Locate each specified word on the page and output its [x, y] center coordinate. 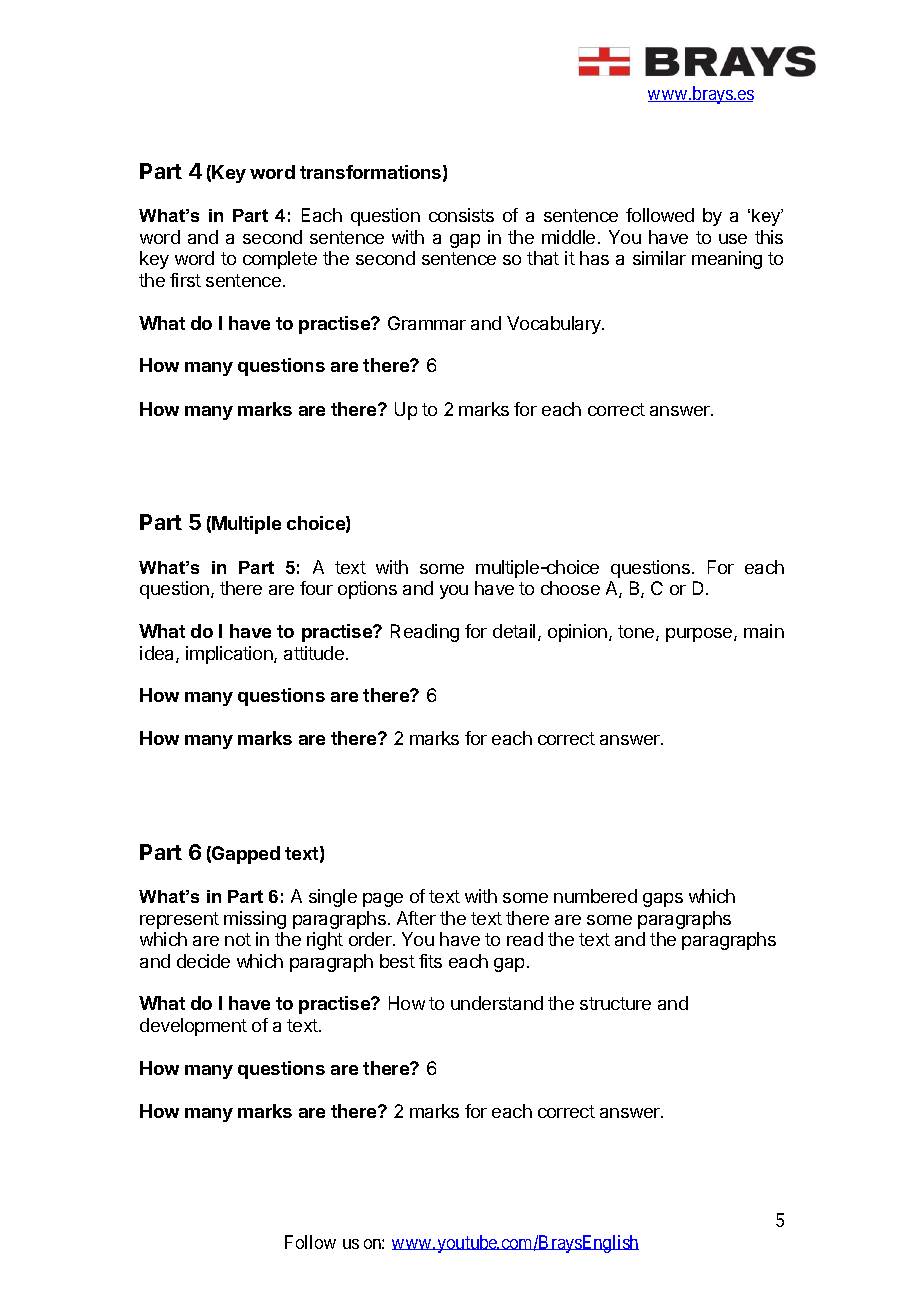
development [193, 1027]
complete [280, 260]
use [733, 239]
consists [461, 215]
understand [497, 1003]
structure [615, 1003]
